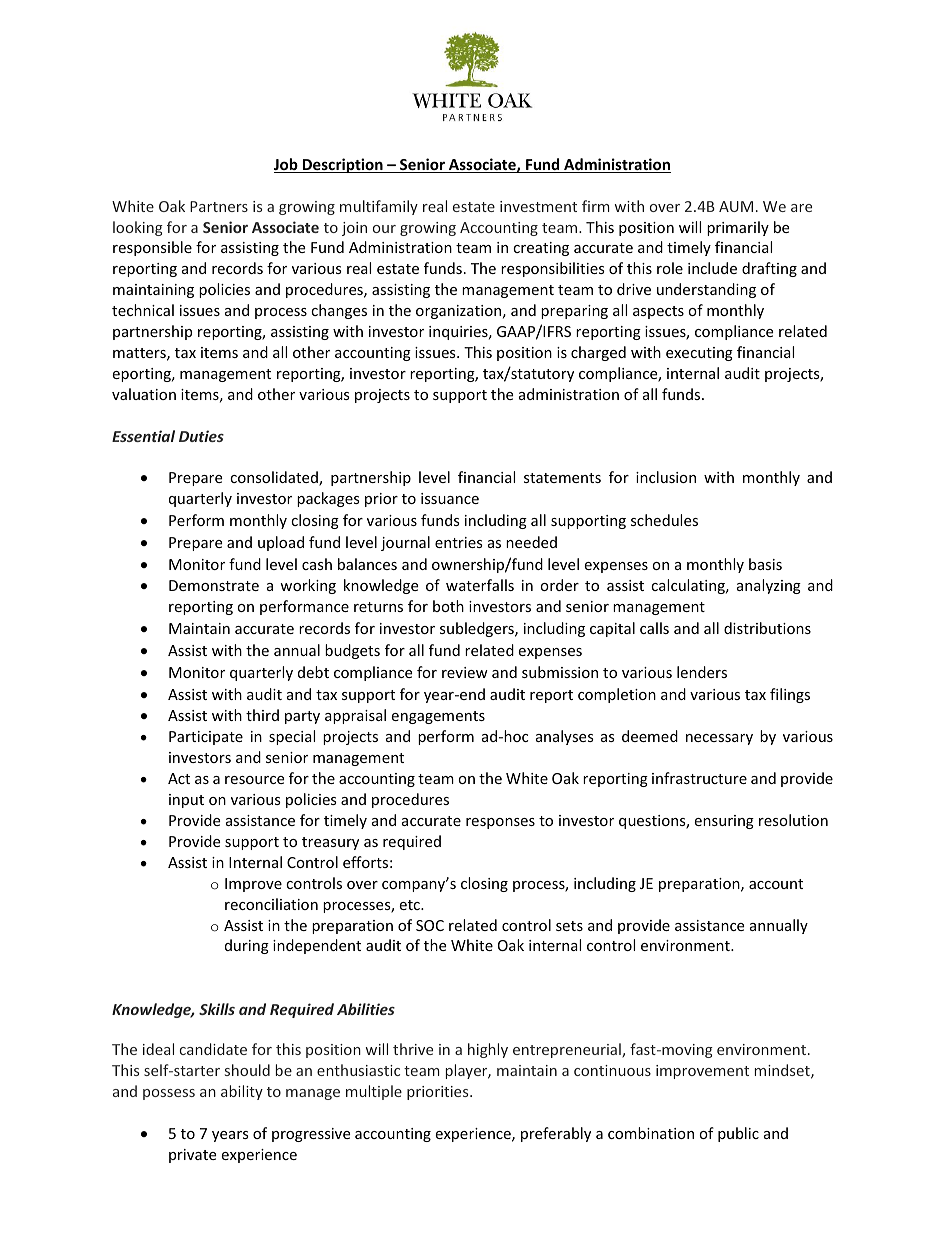 The image size is (952, 1233). What do you see at coordinates (410, 905) in the screenshot?
I see `etc` at bounding box center [410, 905].
